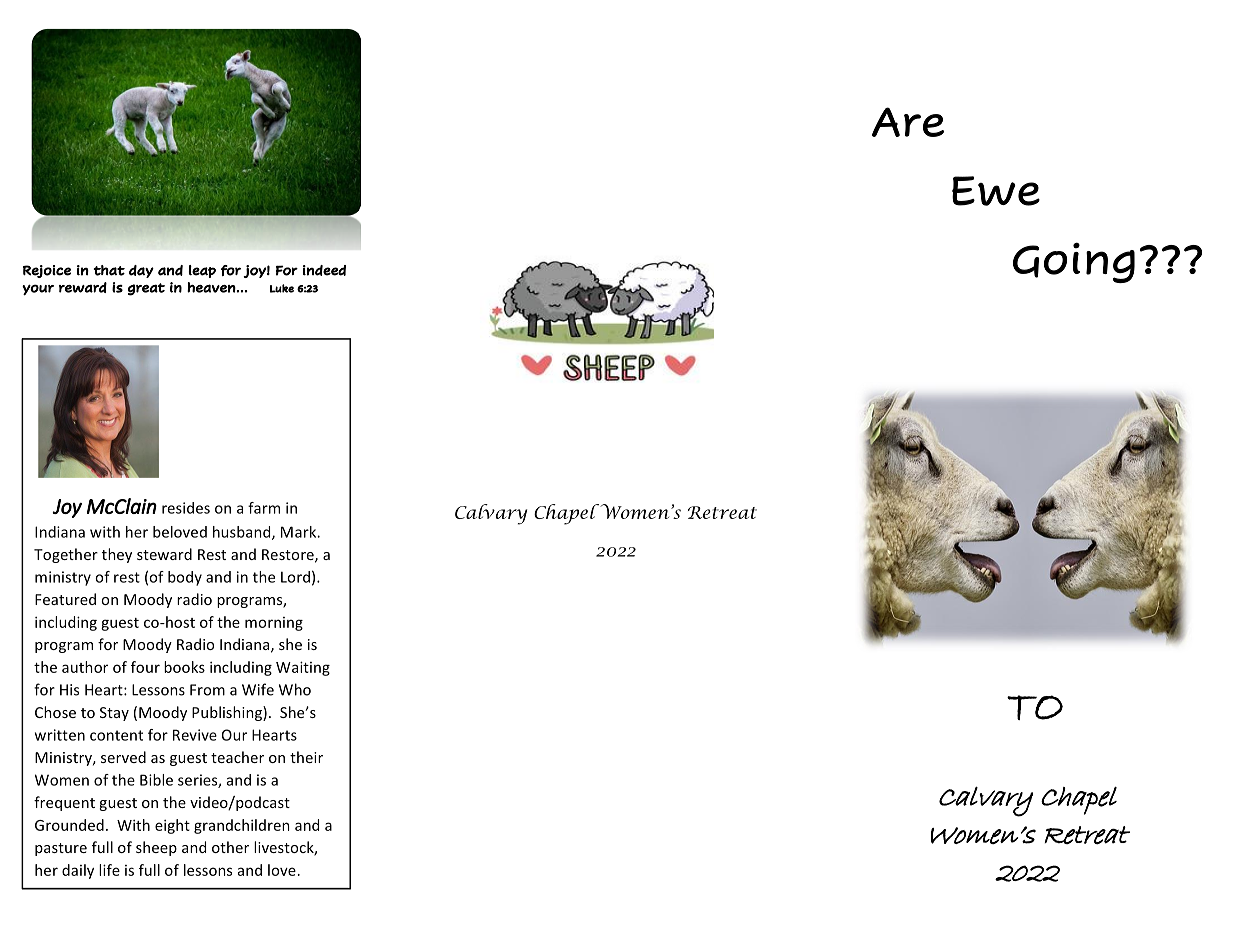 The image size is (1233, 952). Describe the element at coordinates (141, 271) in the screenshot. I see `day` at that location.
